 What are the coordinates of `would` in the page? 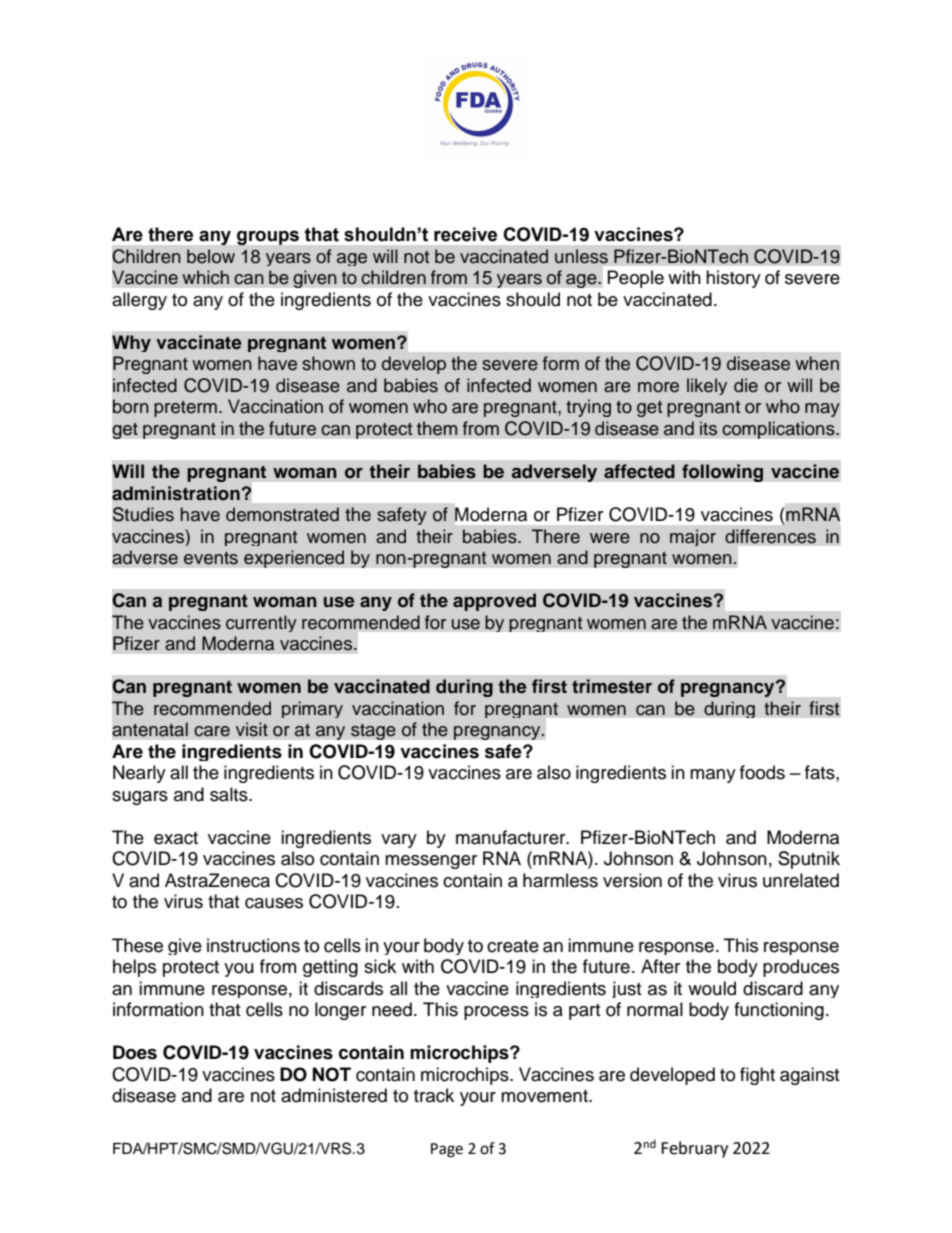 It's located at (712, 988).
